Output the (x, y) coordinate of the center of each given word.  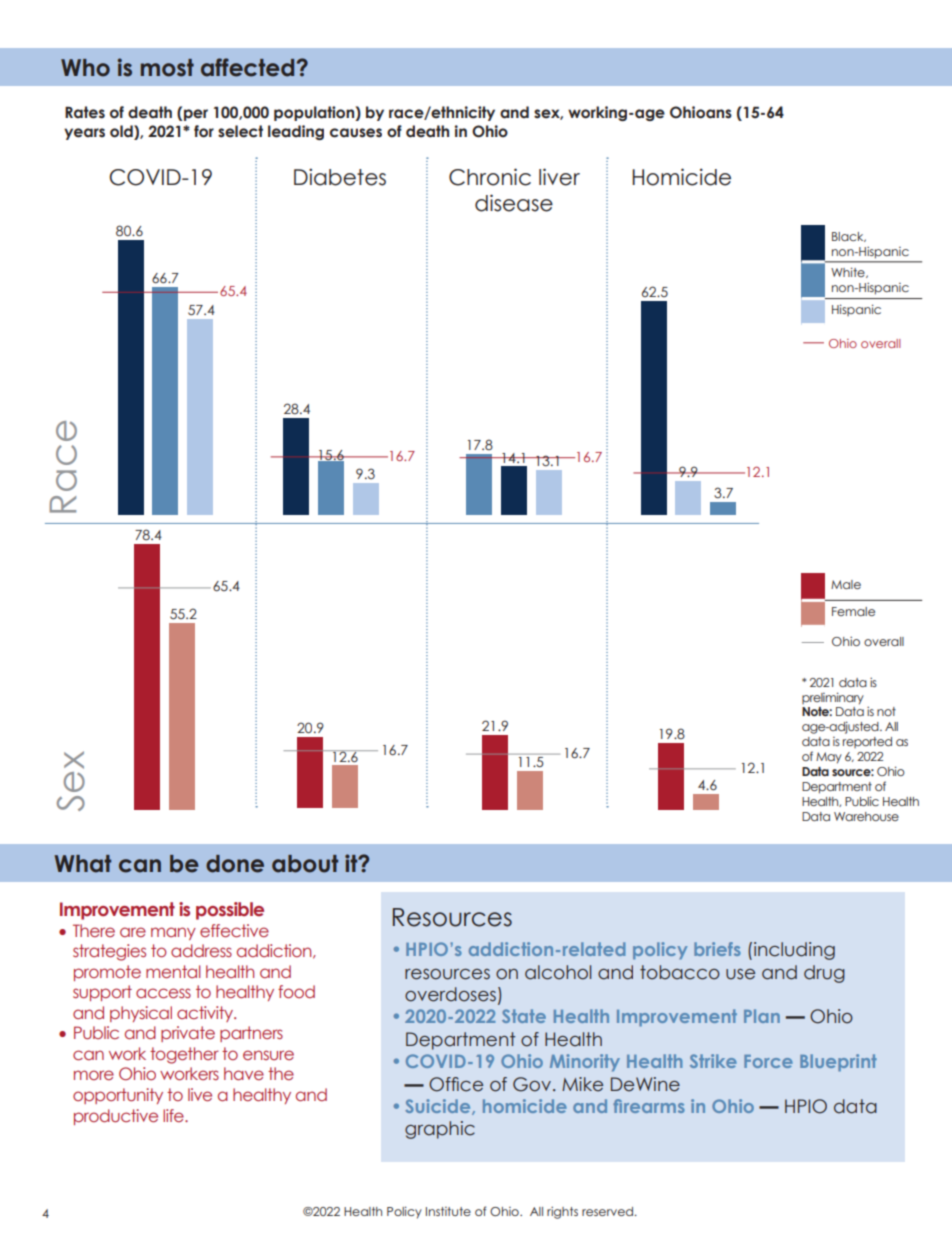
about (305, 864)
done (235, 864)
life (174, 1115)
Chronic (490, 177)
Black (849, 237)
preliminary (833, 698)
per (195, 115)
